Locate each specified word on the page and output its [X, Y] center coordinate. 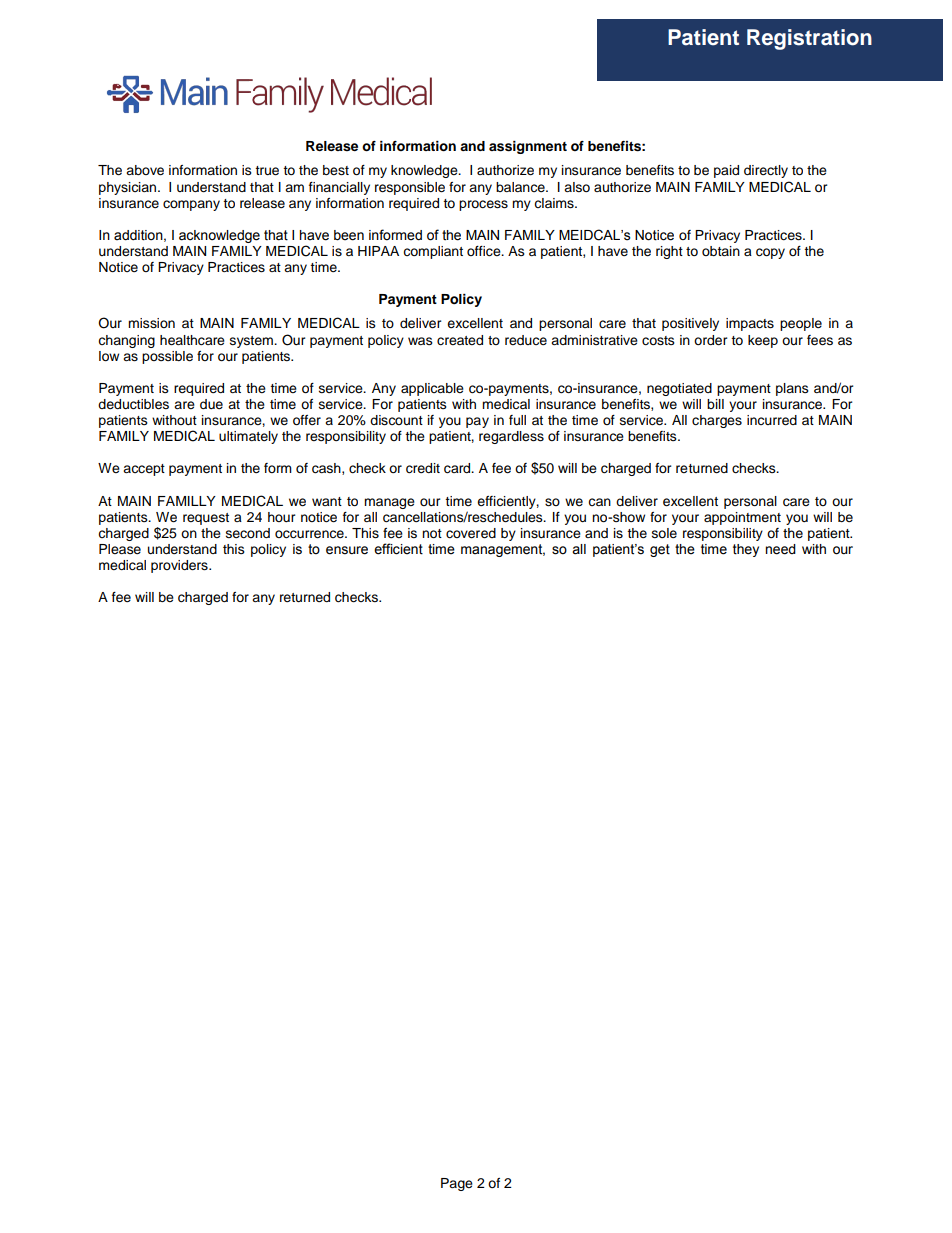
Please [120, 549]
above [145, 170]
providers [180, 566]
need [780, 549]
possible [167, 357]
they [746, 550]
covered [471, 533]
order [711, 340]
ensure [347, 550]
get [660, 550]
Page [457, 1184]
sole [664, 533]
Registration [809, 39]
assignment [528, 147]
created [460, 340]
